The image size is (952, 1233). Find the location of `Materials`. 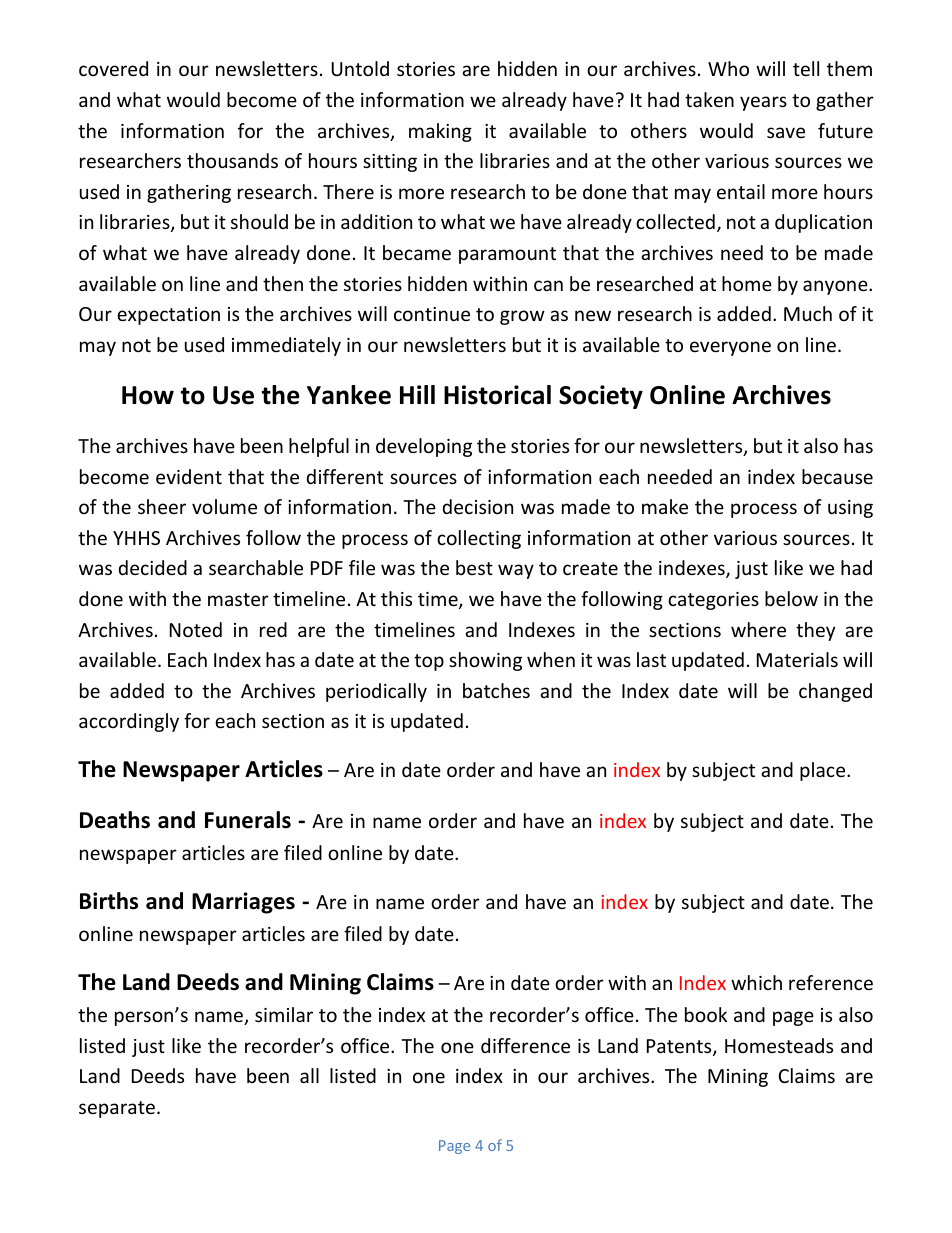

Materials is located at coordinates (797, 659).
